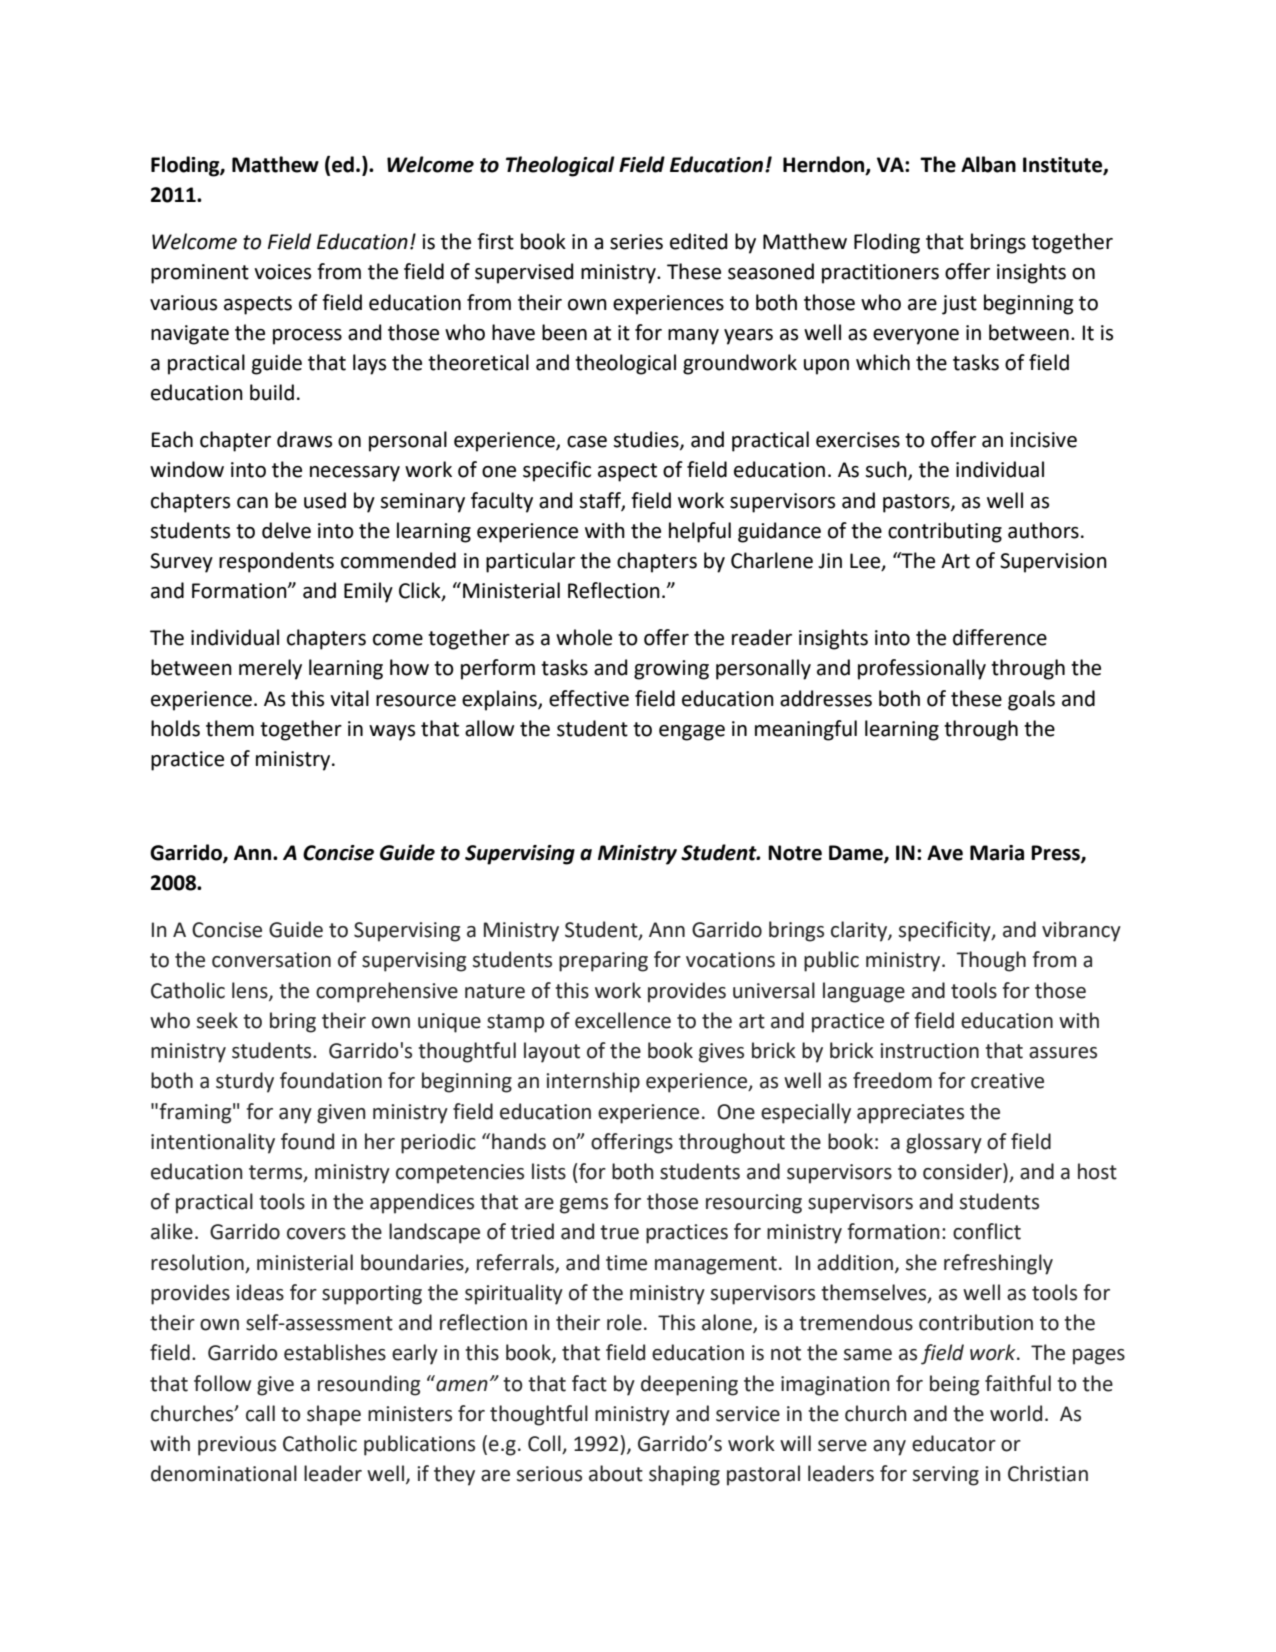 Image resolution: width=1276 pixels, height=1652 pixels. I want to click on voices, so click(282, 272).
